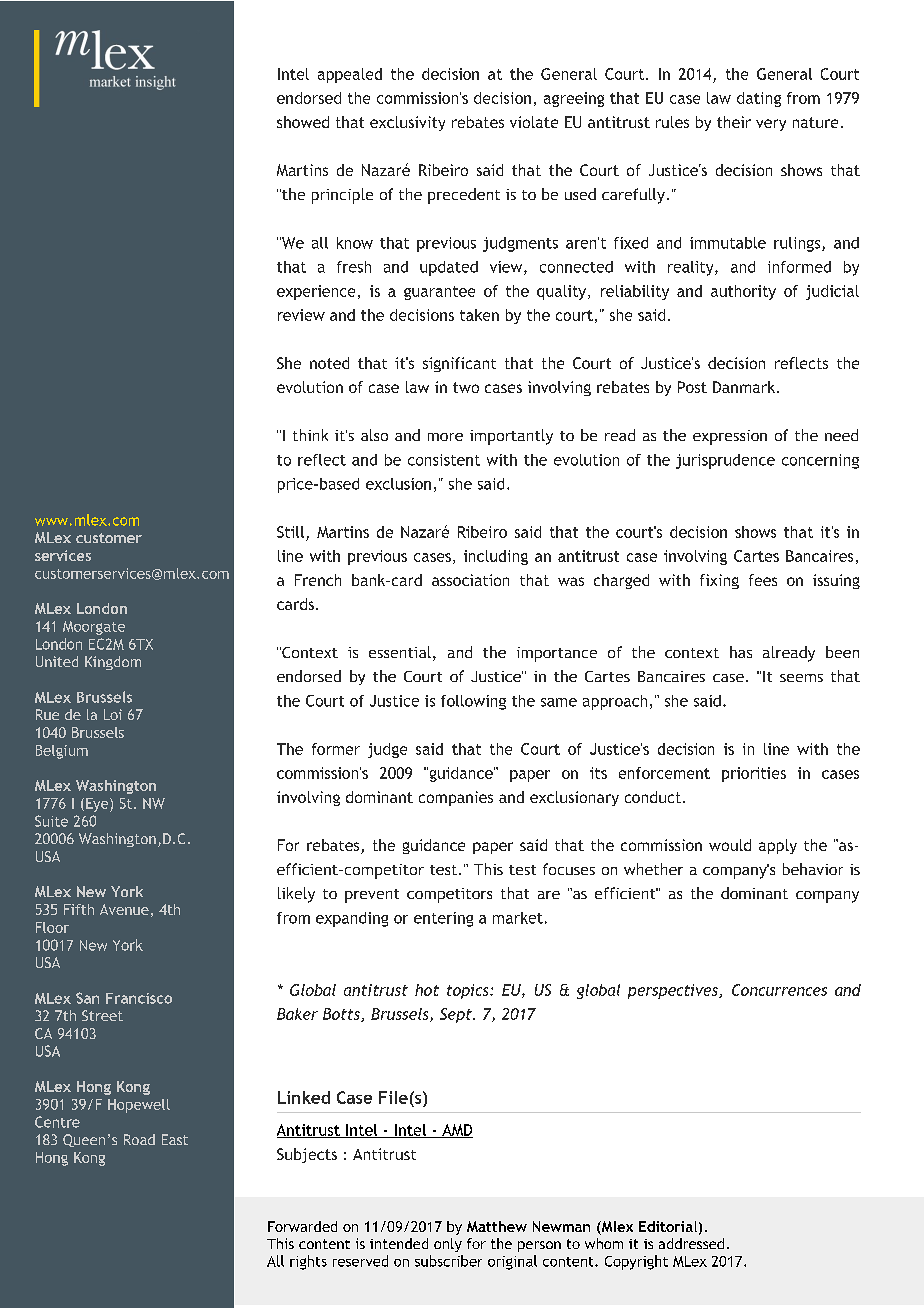 The height and width of the image is (1308, 924). Describe the element at coordinates (457, 1015) in the image. I see `Sept` at that location.
